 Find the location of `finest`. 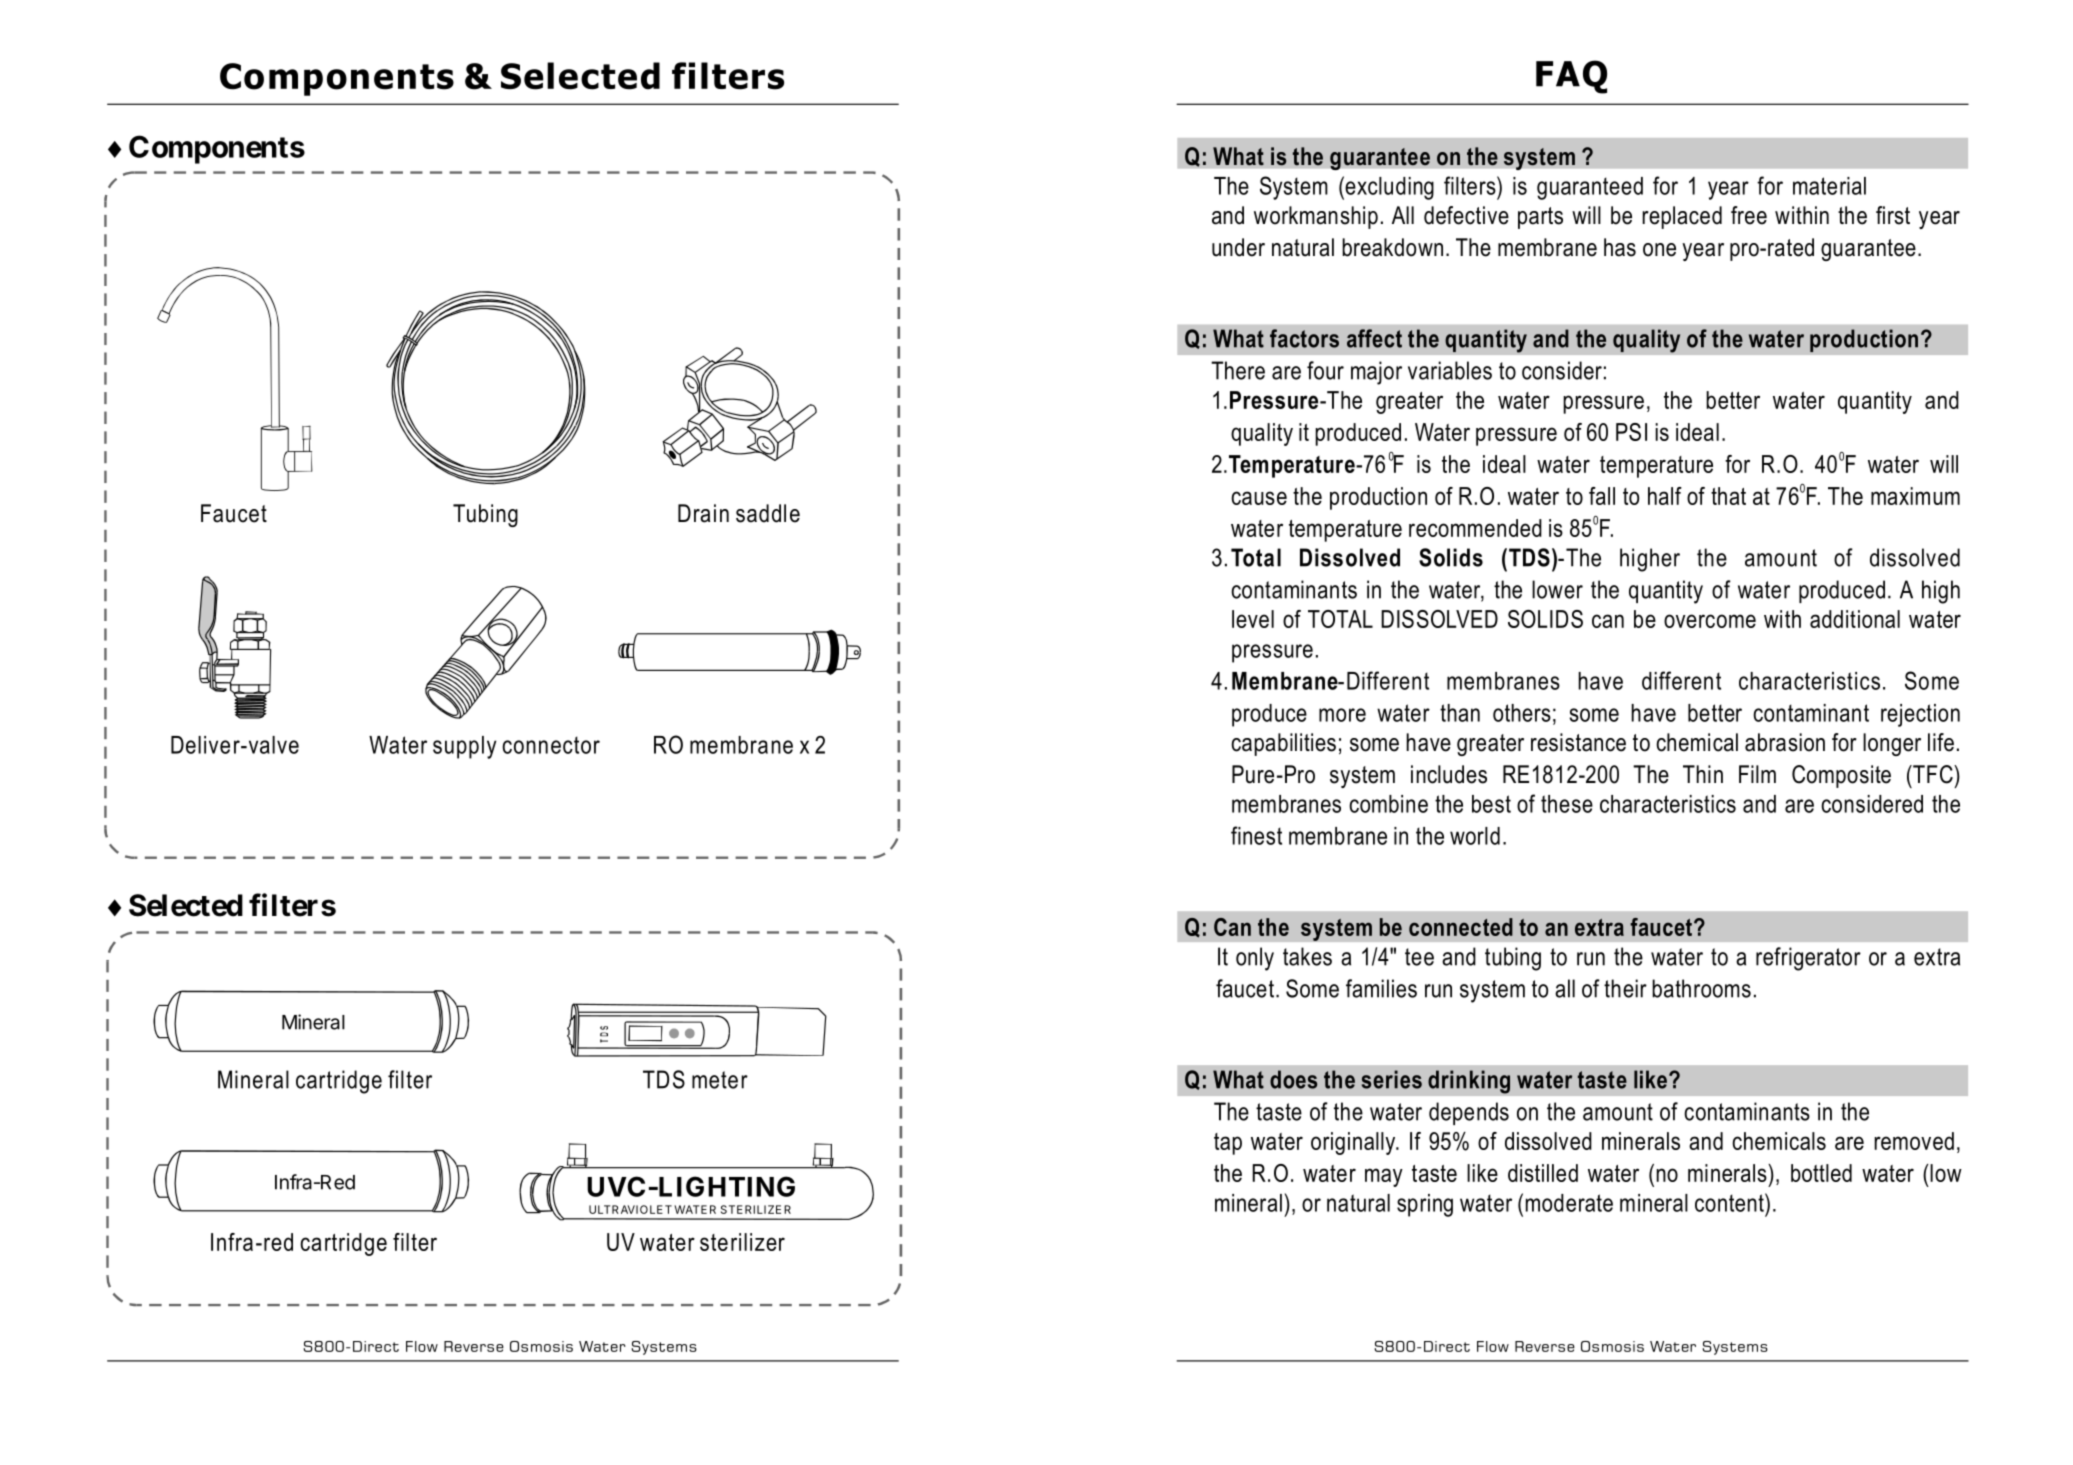

finest is located at coordinates (1256, 835).
